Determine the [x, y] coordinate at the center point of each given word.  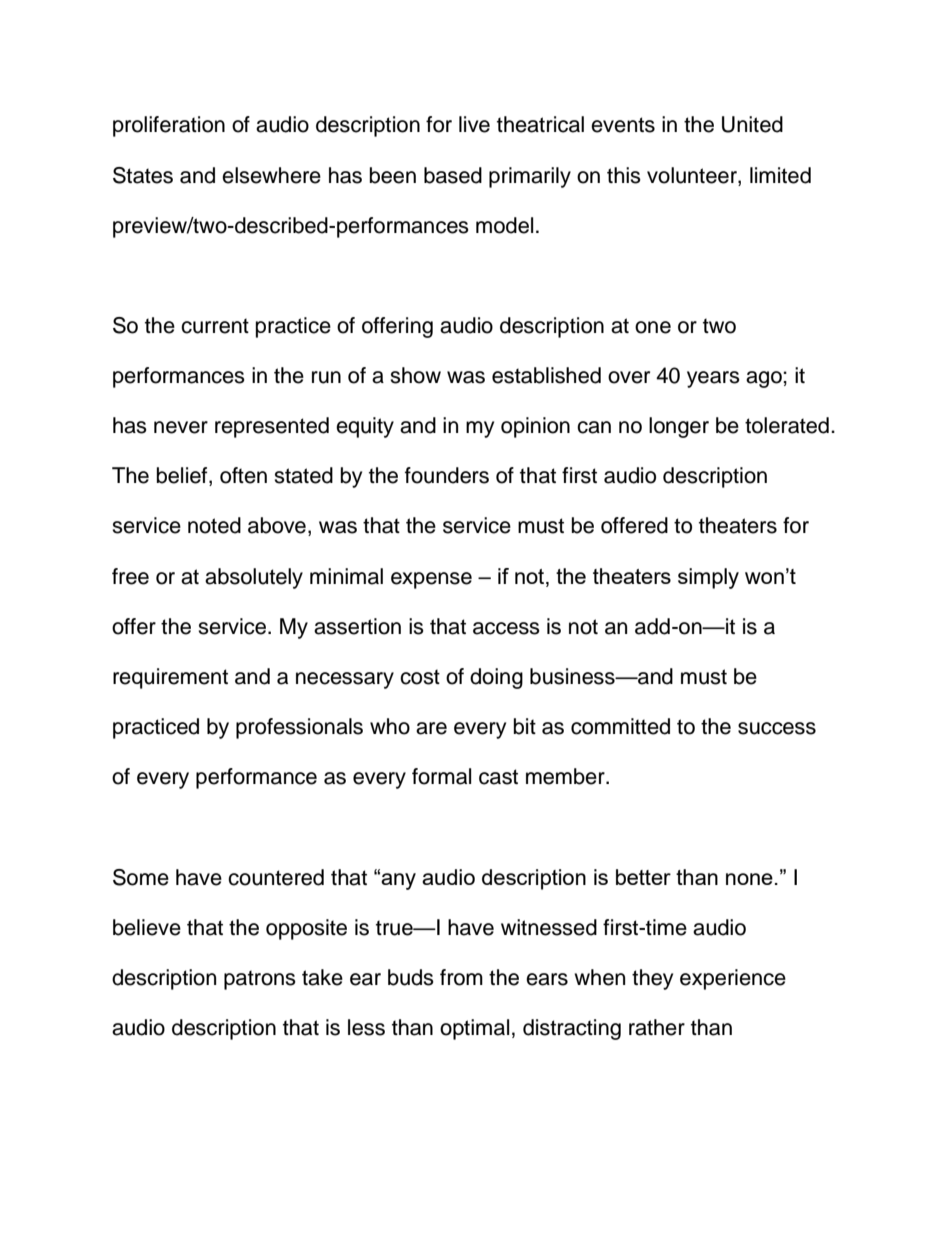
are [431, 728]
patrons [260, 980]
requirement [170, 678]
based [453, 175]
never [181, 427]
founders [447, 475]
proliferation [169, 126]
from [461, 977]
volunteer [693, 175]
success [777, 728]
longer [679, 427]
